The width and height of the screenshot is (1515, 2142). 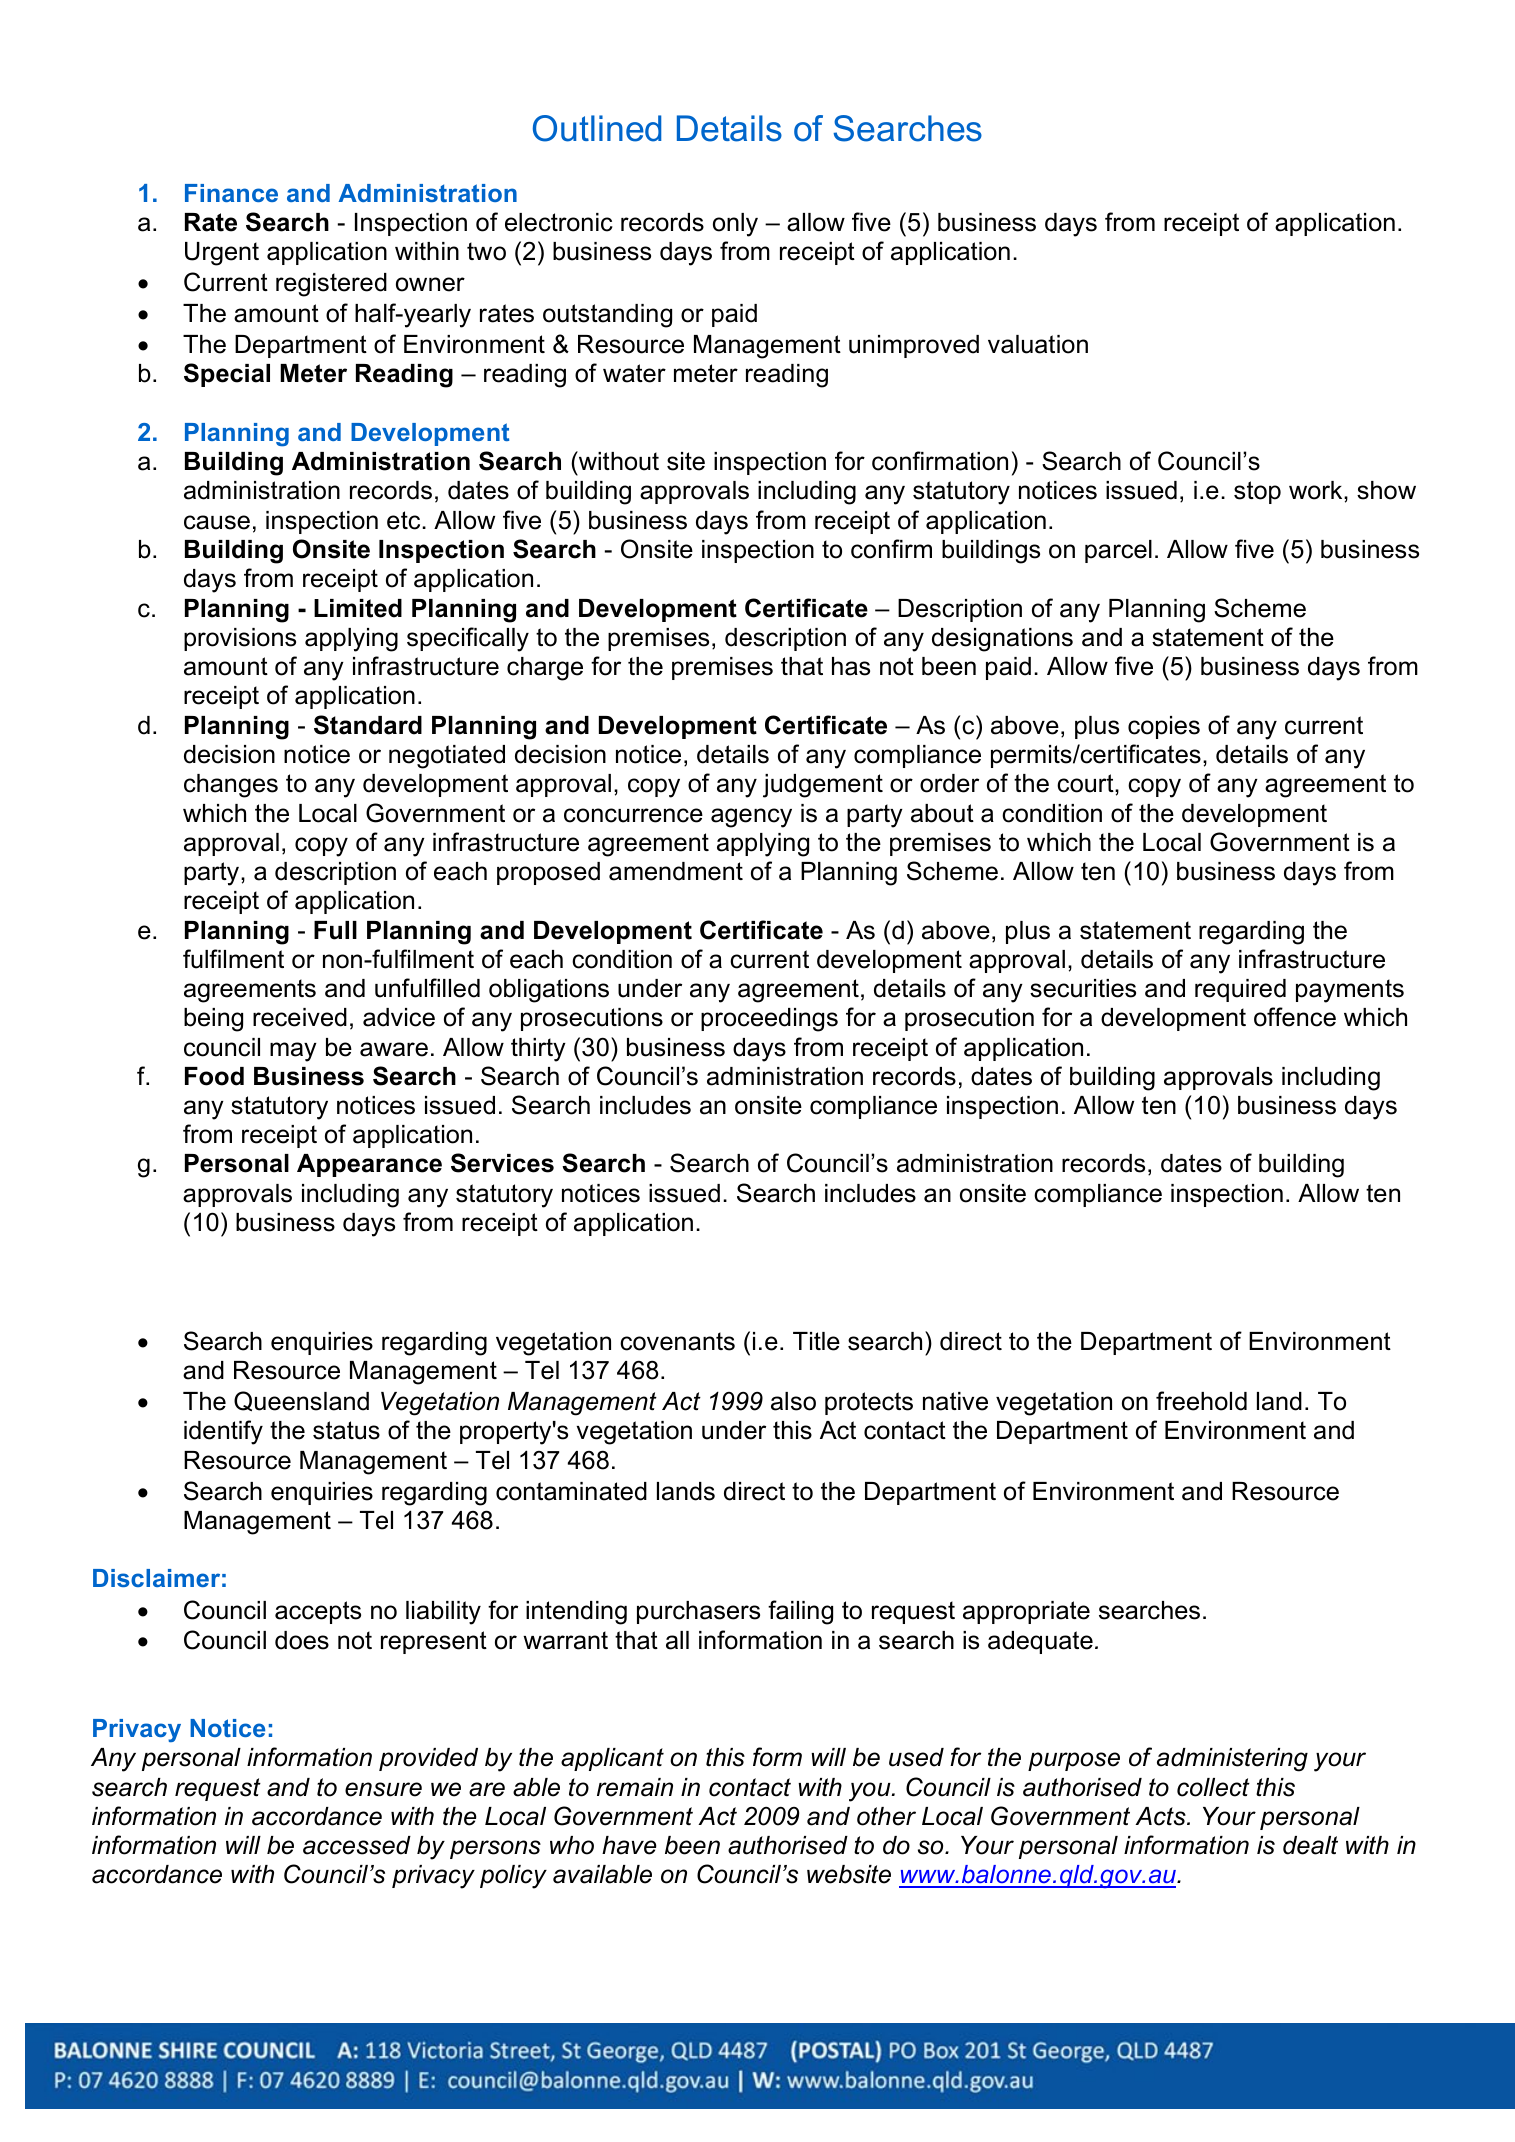 What do you see at coordinates (816, 1341) in the screenshot?
I see `Title` at bounding box center [816, 1341].
